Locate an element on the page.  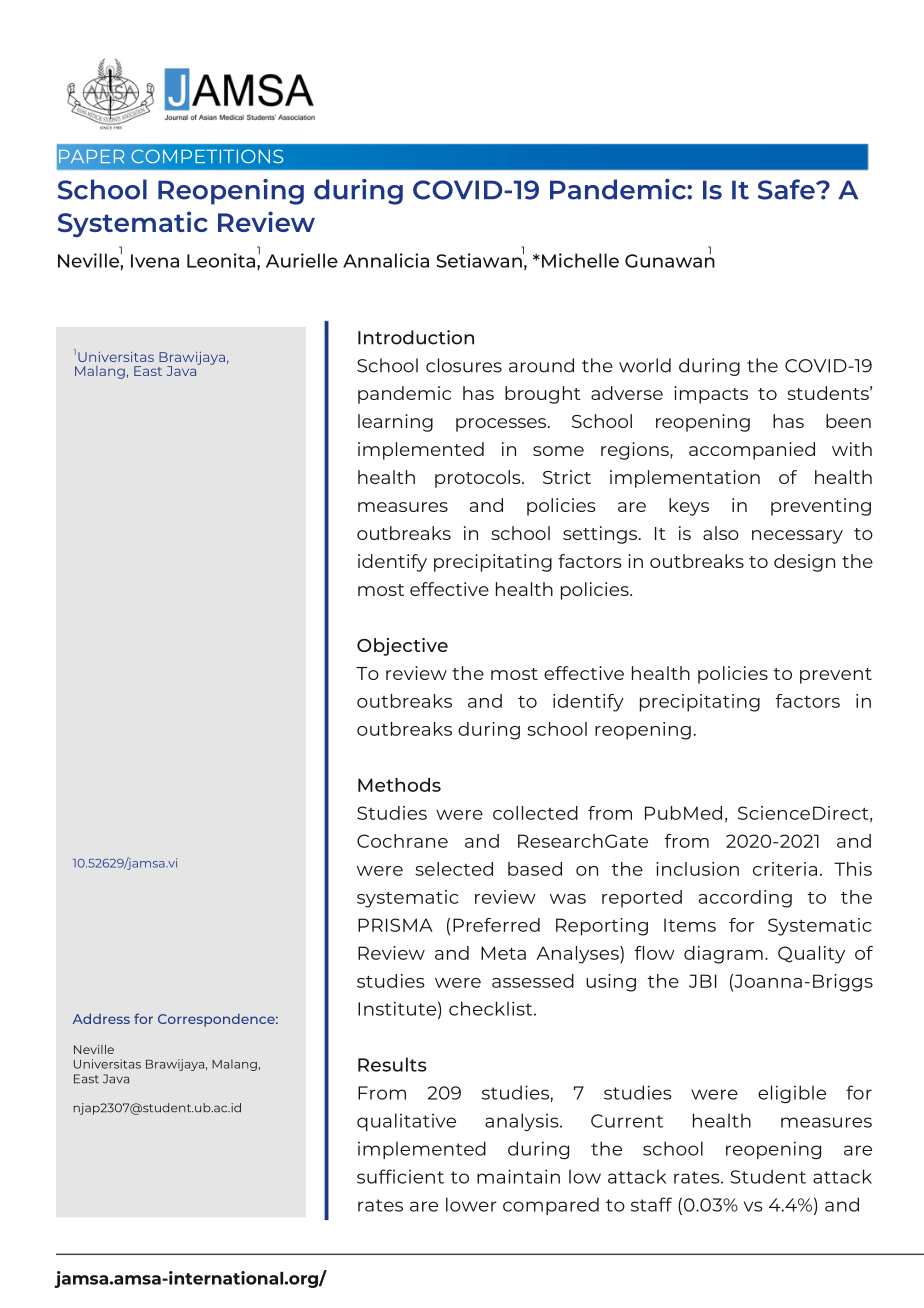
COMPETITIONS is located at coordinates (207, 156).
